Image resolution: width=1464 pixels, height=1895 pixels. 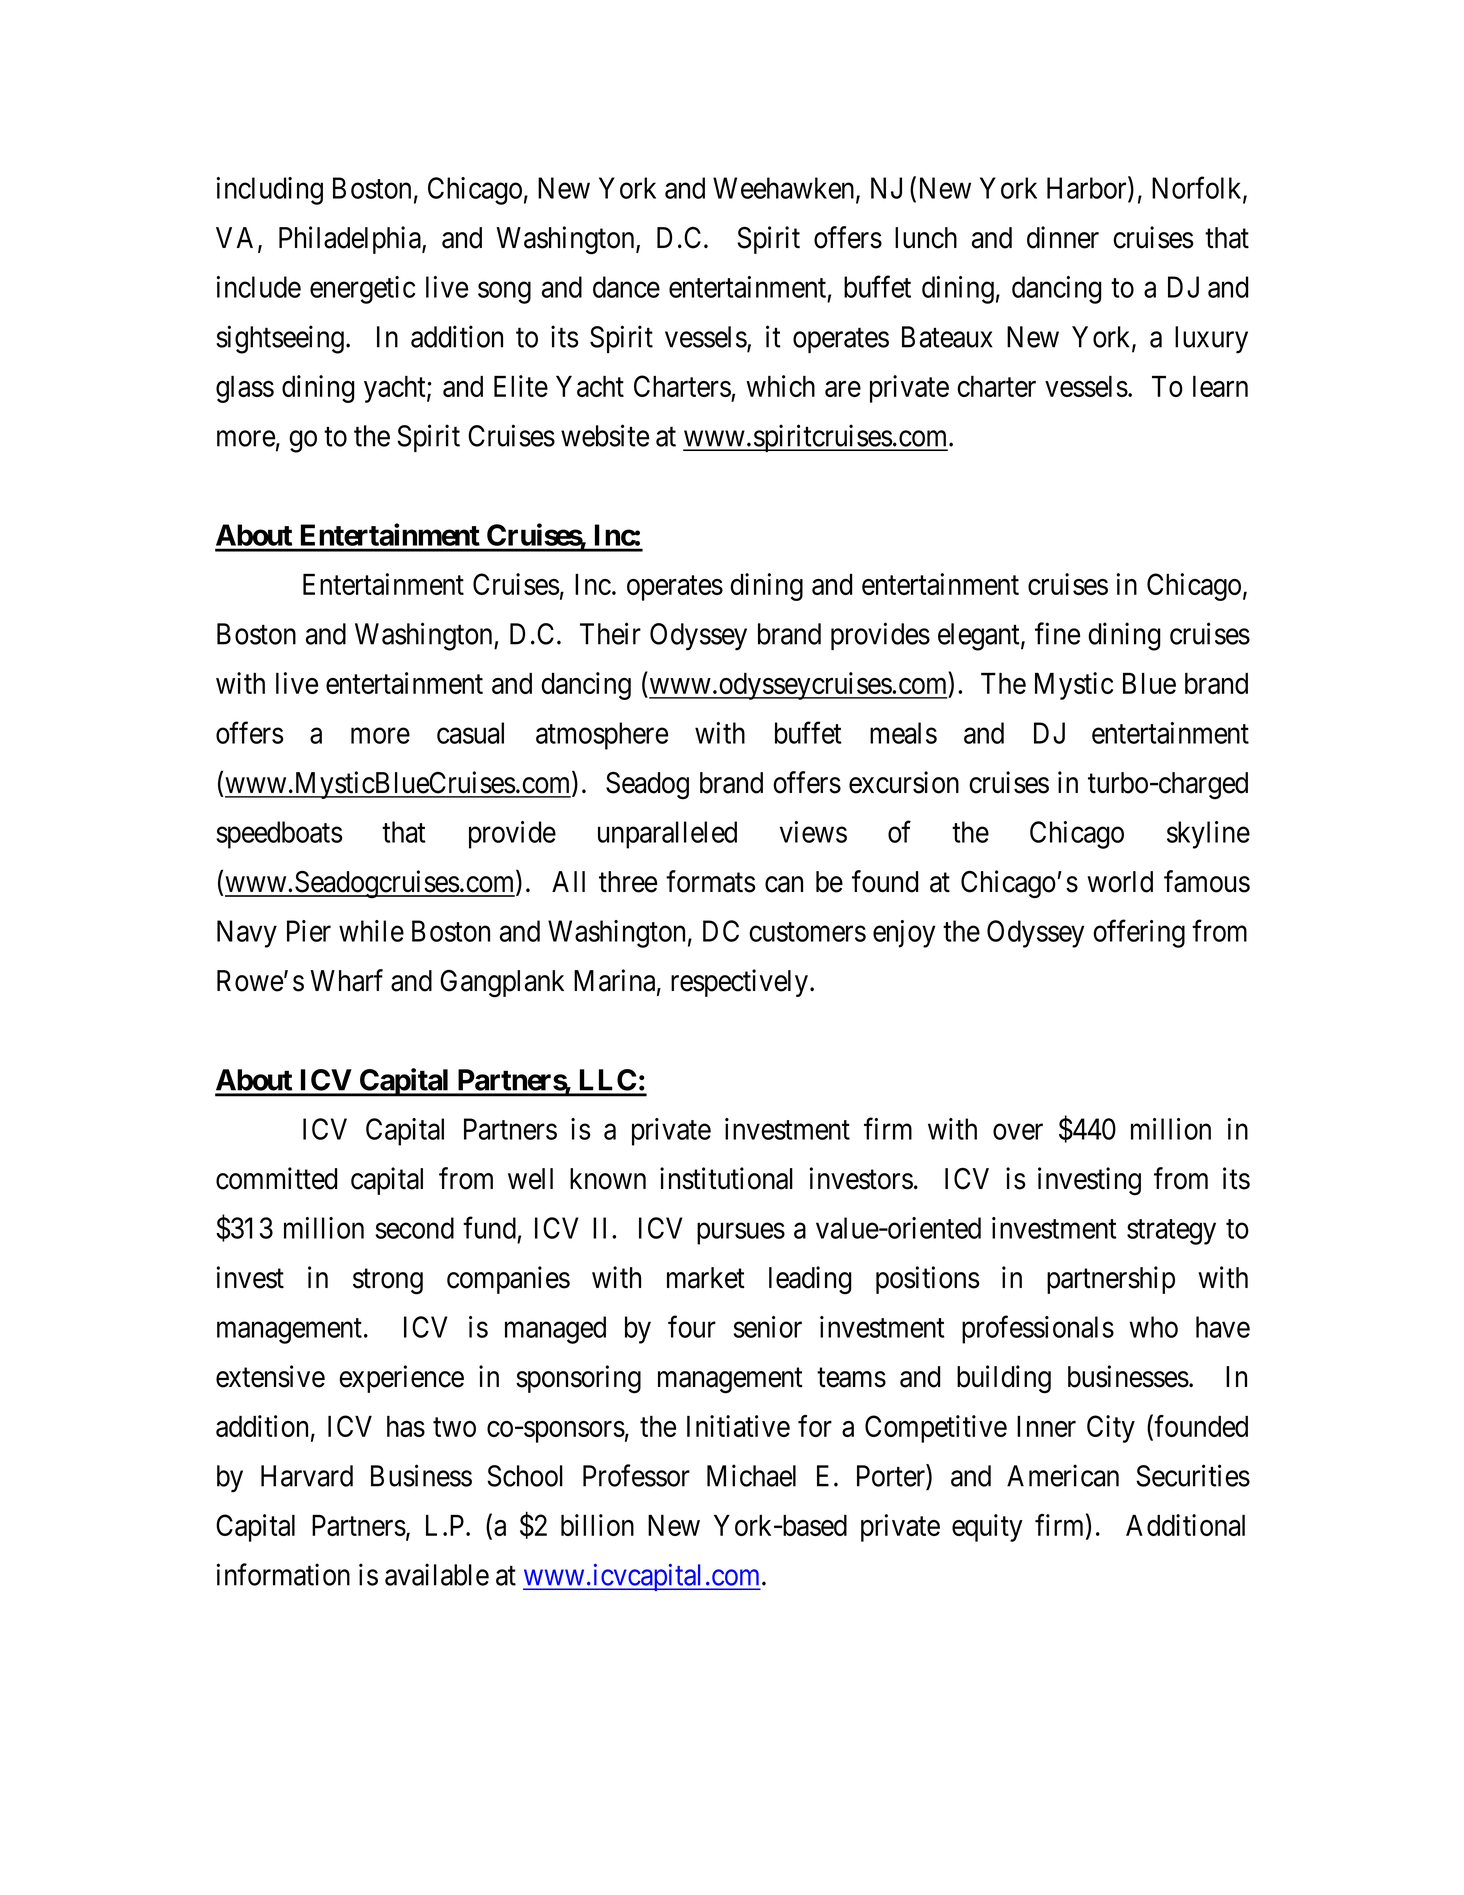 I want to click on Philadelphia, so click(x=351, y=240).
